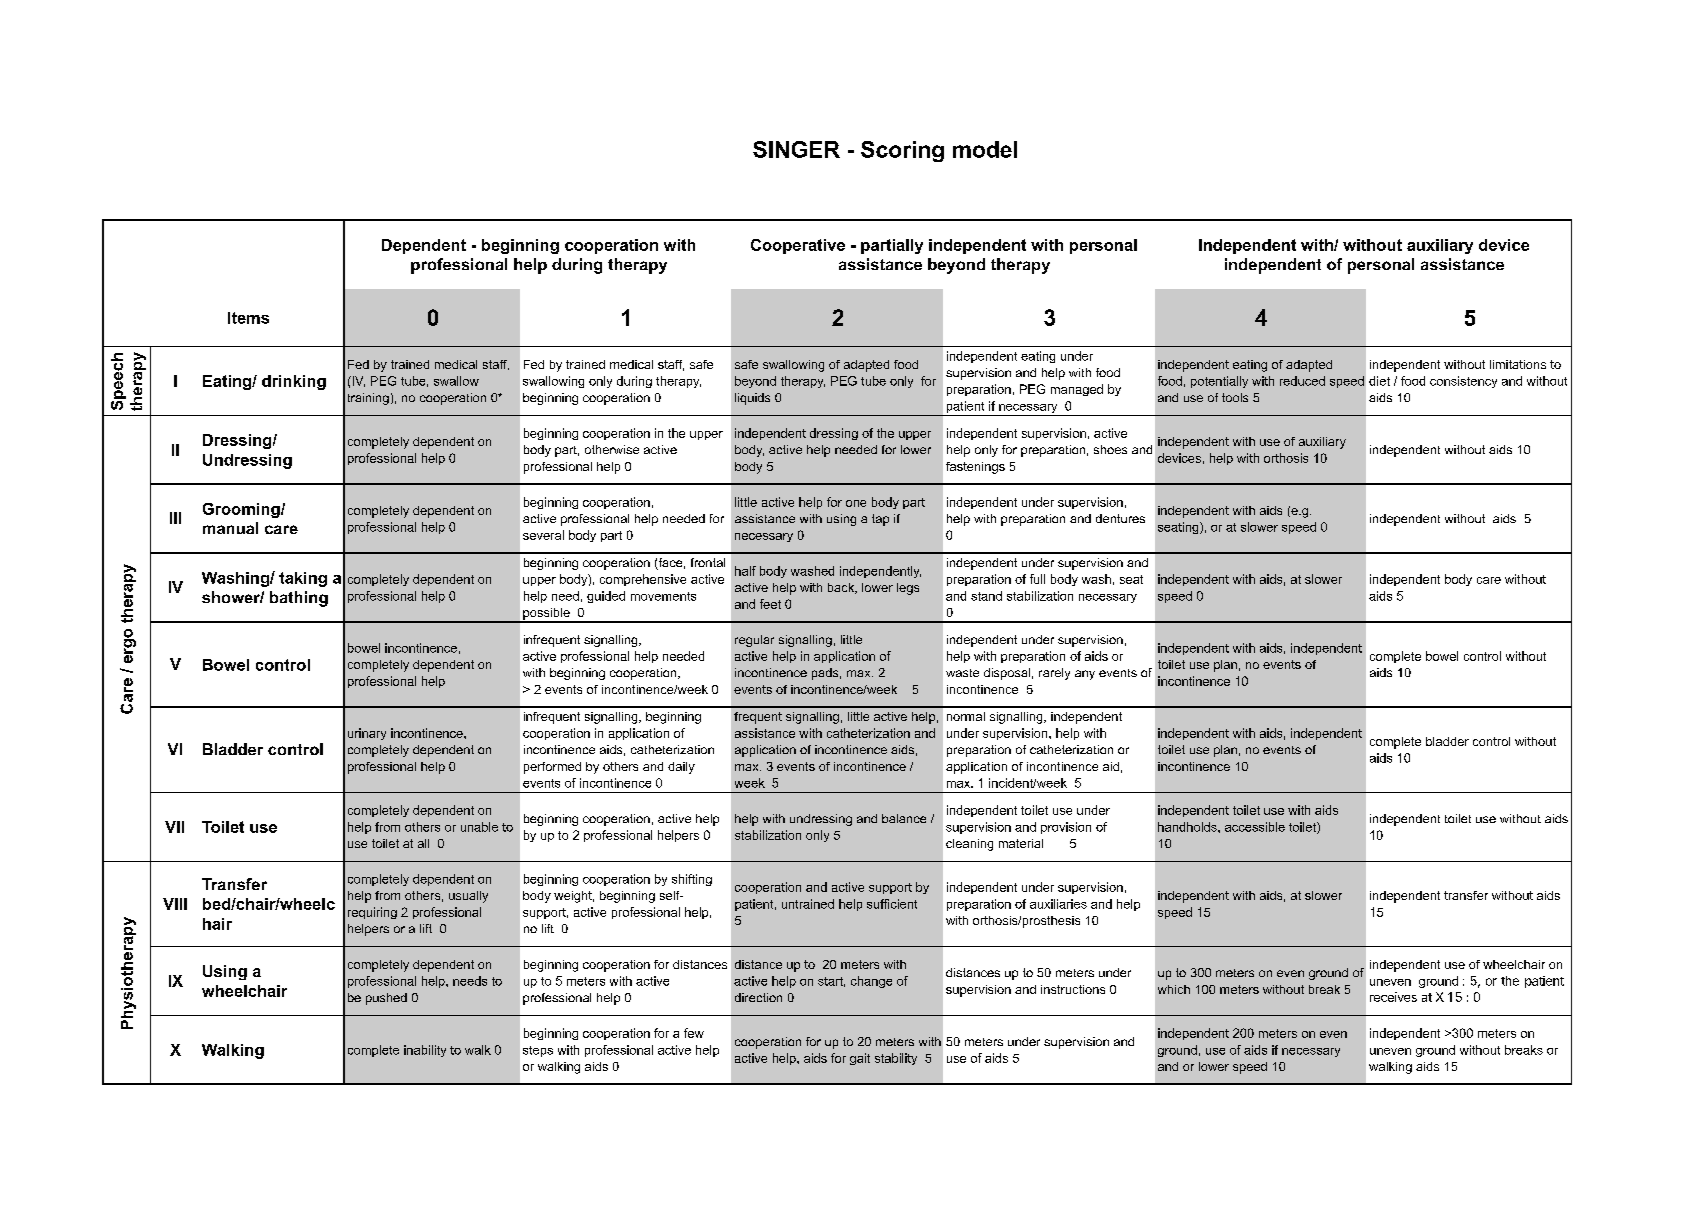 The height and width of the document is (1205, 1705). I want to click on tap, so click(880, 520).
